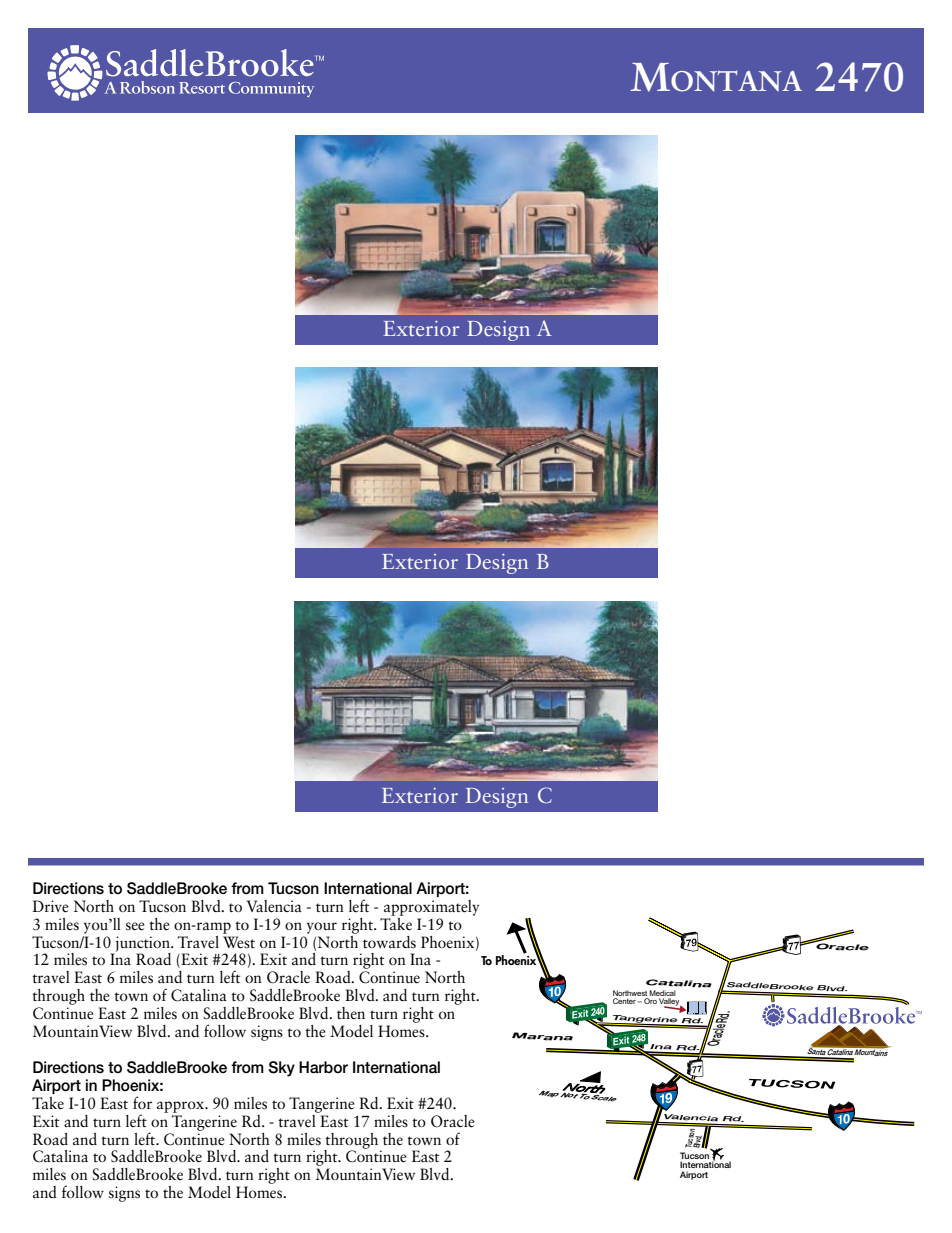 This screenshot has width=952, height=1233. Describe the element at coordinates (323, 1067) in the screenshot. I see `Harbor` at that location.
